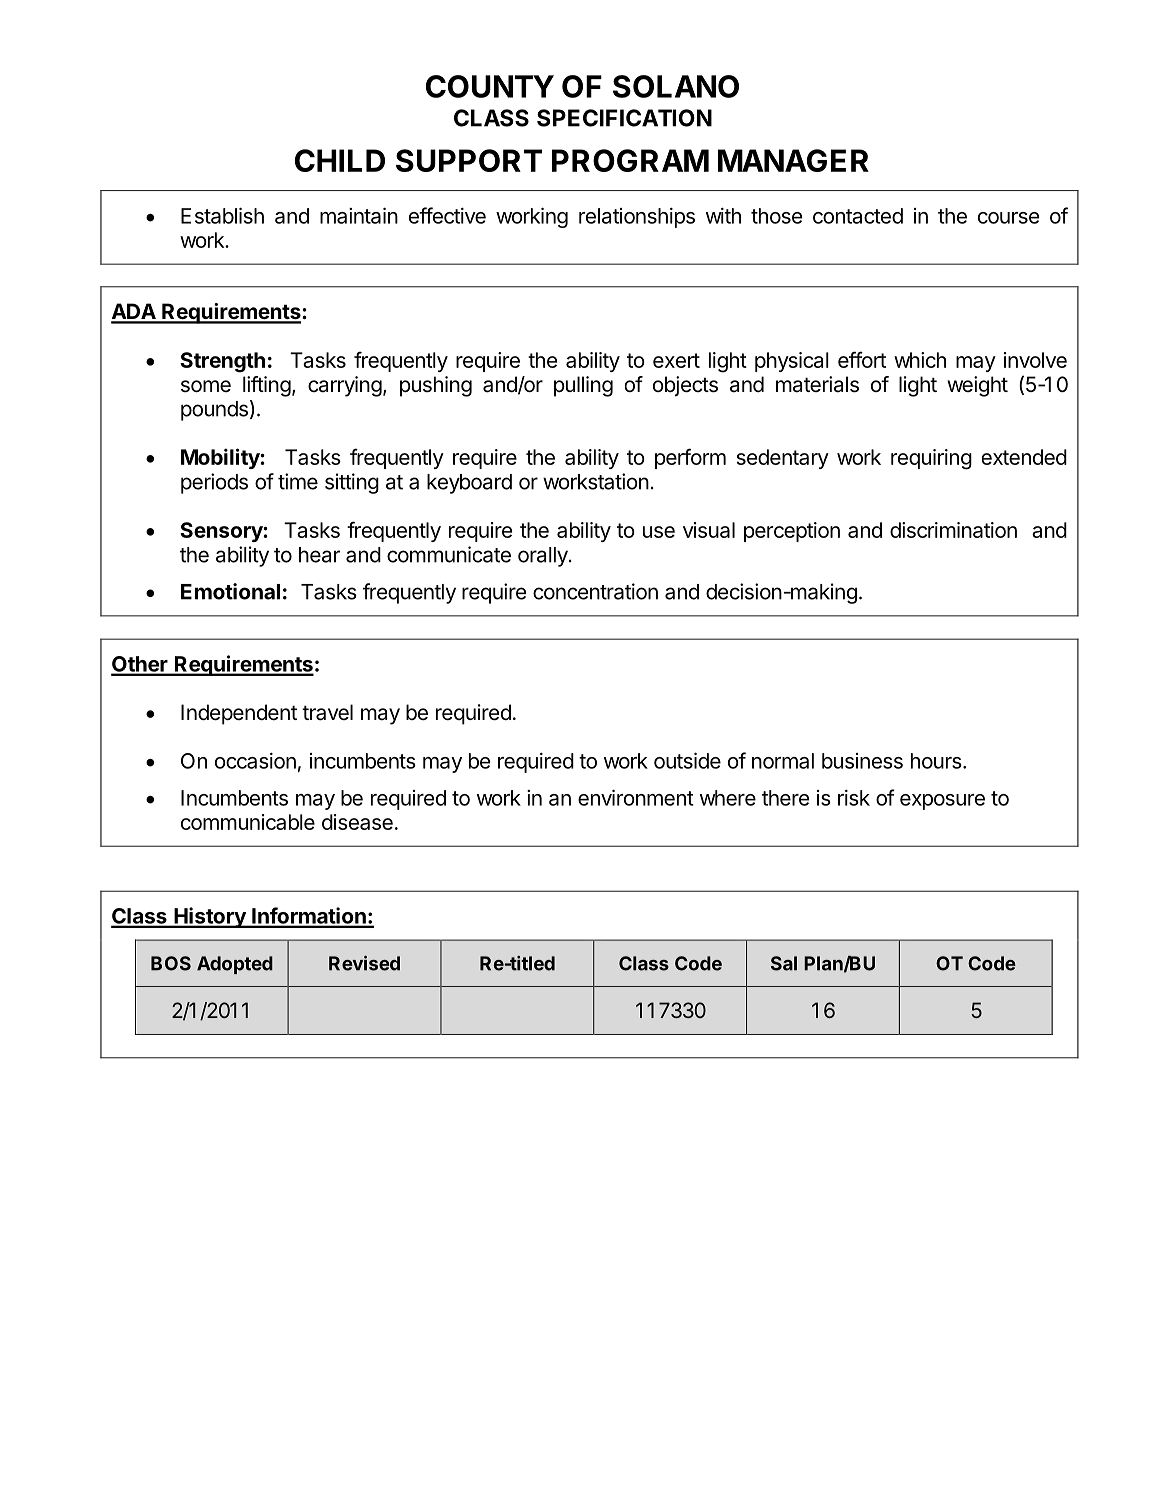  What do you see at coordinates (340, 160) in the screenshot?
I see `CHILD` at bounding box center [340, 160].
